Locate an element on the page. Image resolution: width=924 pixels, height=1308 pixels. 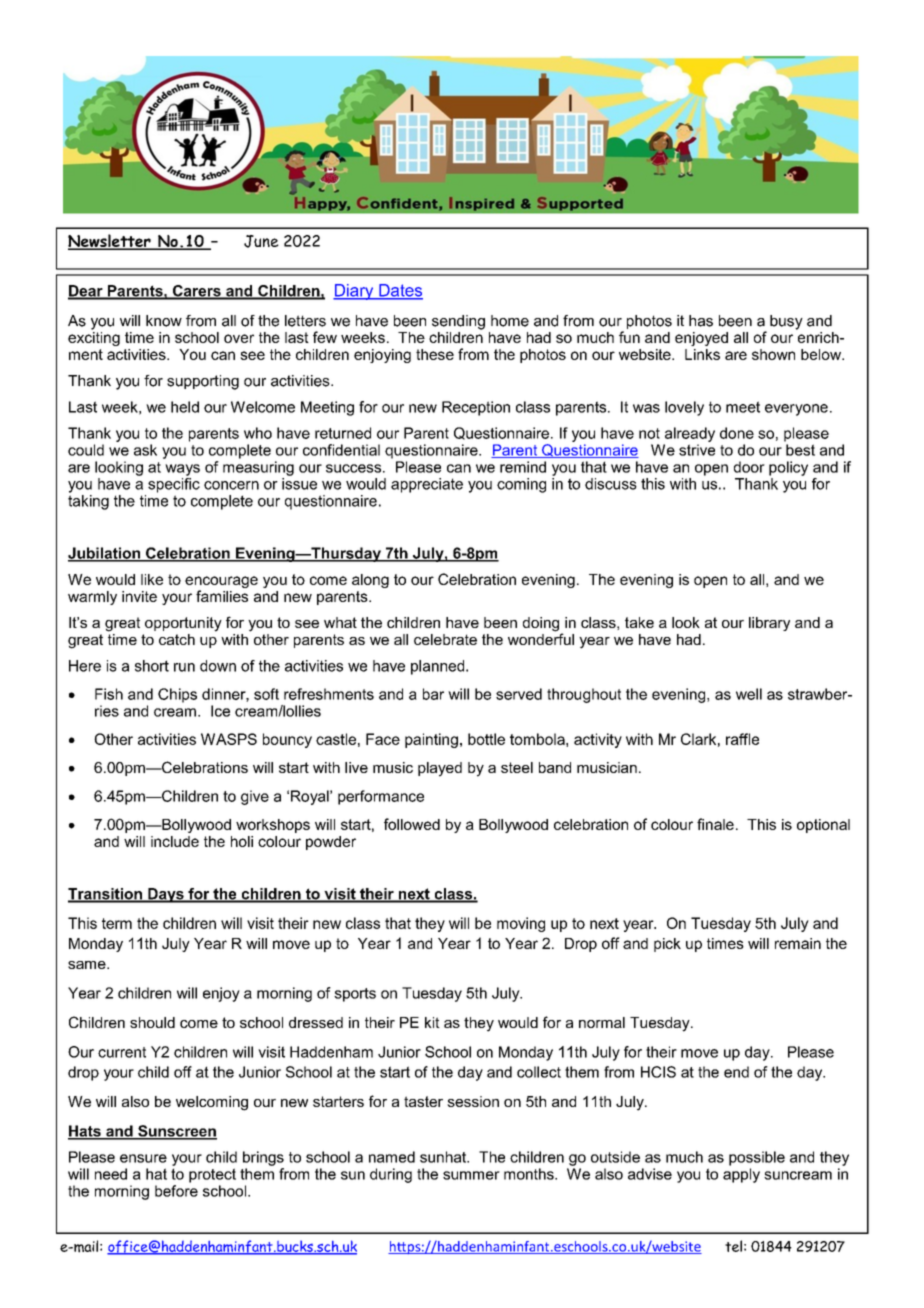
Carers is located at coordinates (196, 292).
